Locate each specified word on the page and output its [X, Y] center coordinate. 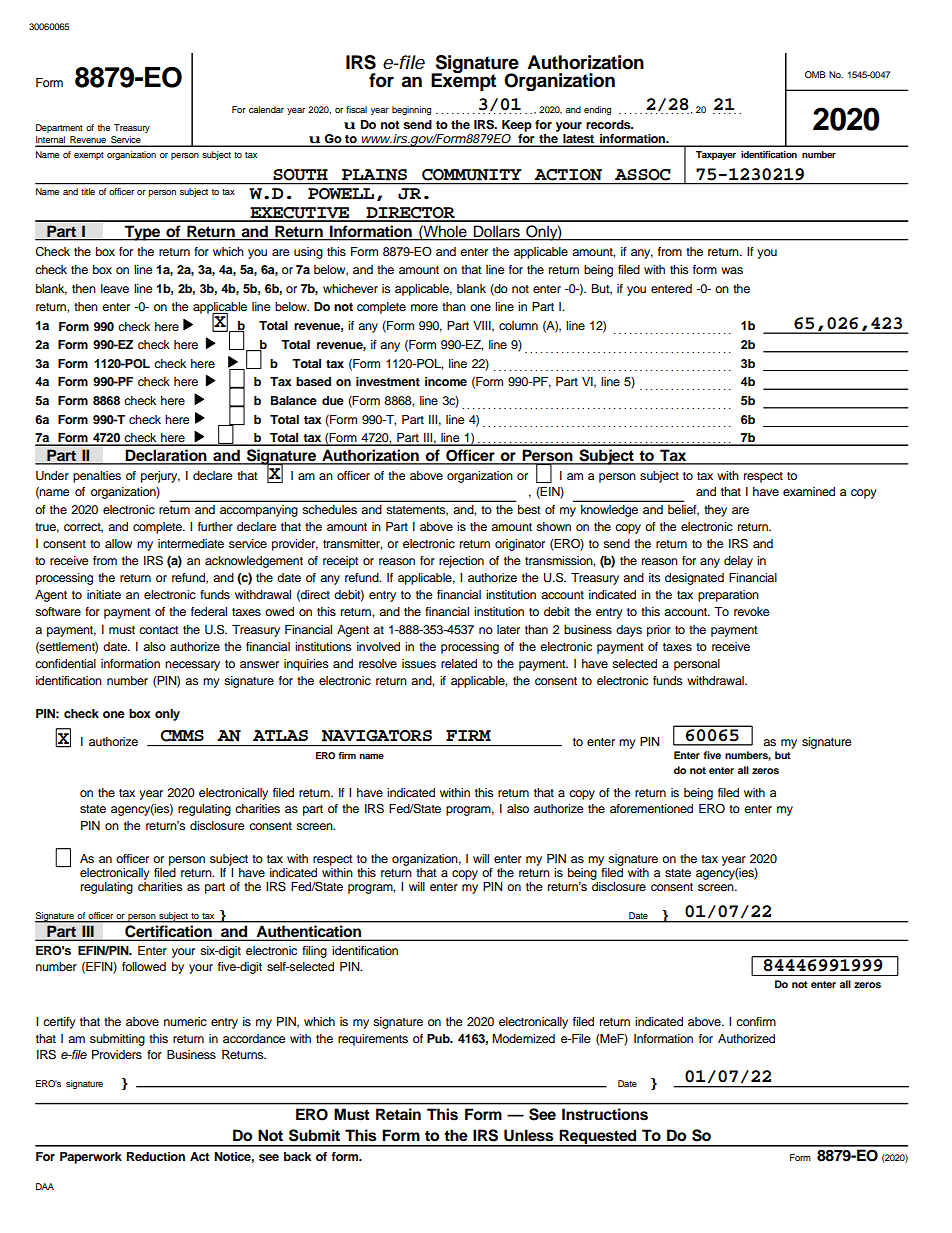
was [732, 270]
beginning [411, 110]
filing [314, 952]
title [88, 191]
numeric [185, 1021]
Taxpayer [716, 155]
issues [419, 663]
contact [159, 630]
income [446, 381]
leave [115, 288]
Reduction [156, 1156]
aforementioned [651, 808]
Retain [398, 1114]
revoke [752, 611]
